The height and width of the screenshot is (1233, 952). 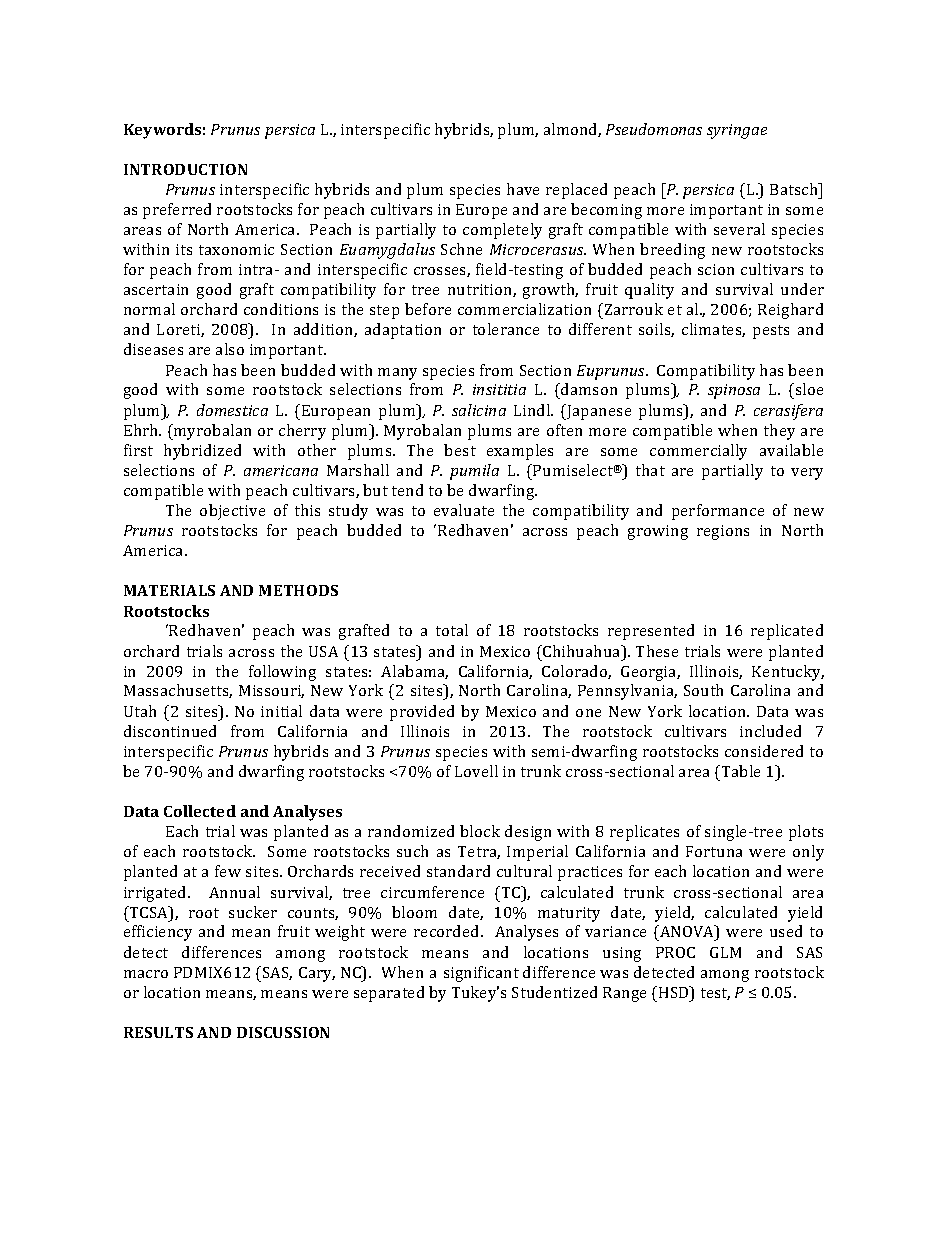 I want to click on Pseudomonas, so click(x=654, y=129).
